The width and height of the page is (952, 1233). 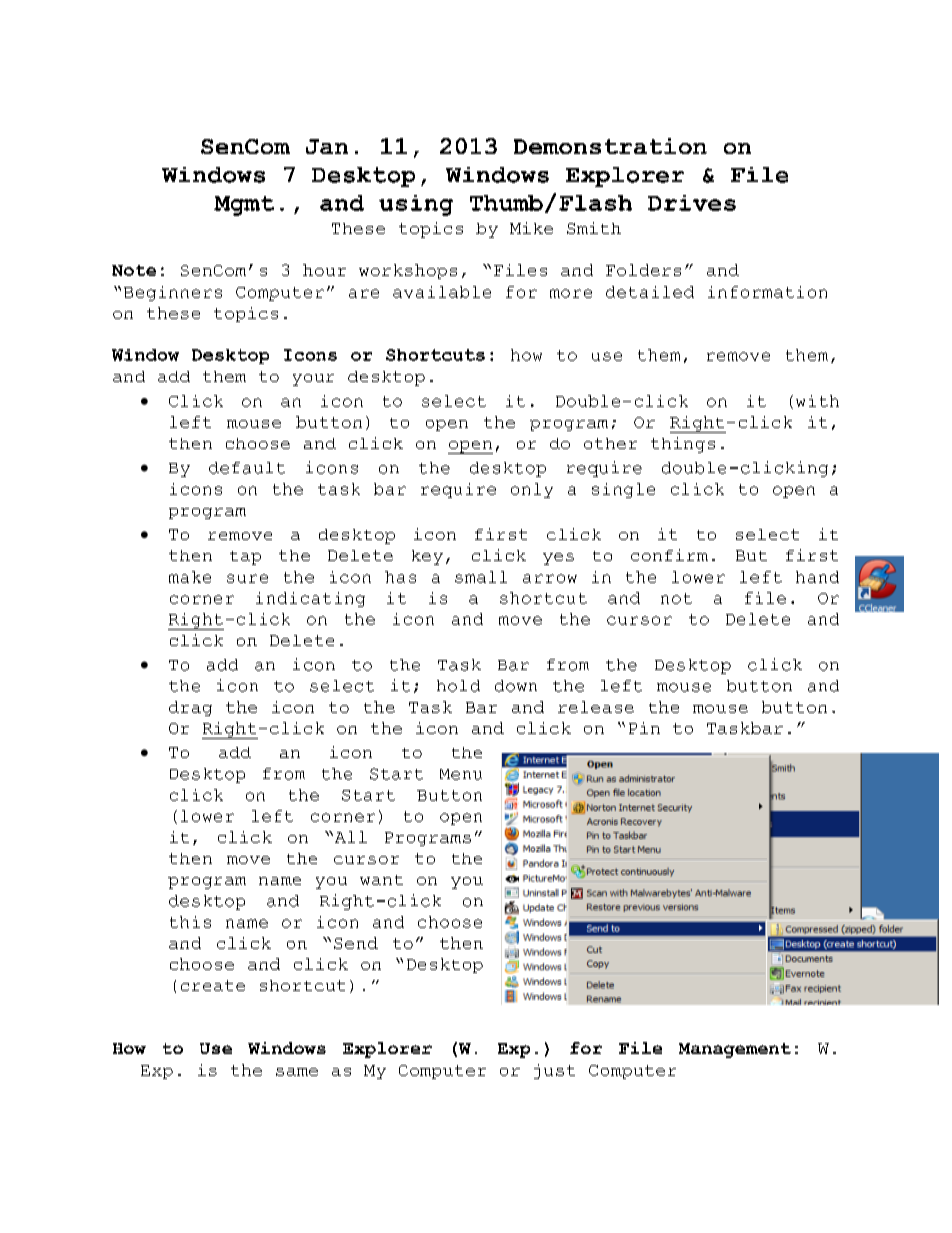 What do you see at coordinates (767, 292) in the page?
I see `information` at bounding box center [767, 292].
